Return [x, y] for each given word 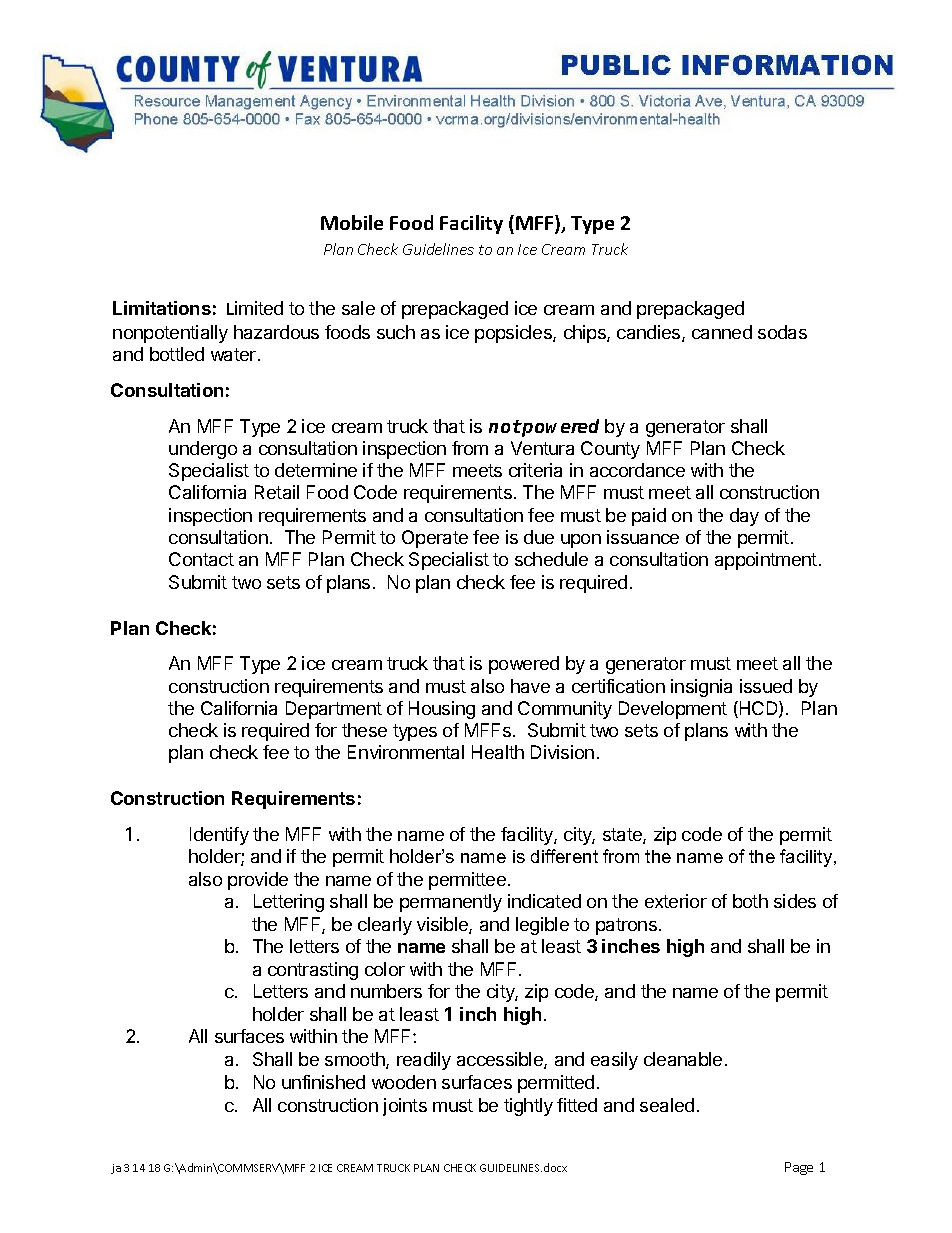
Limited [255, 308]
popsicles [514, 334]
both [750, 901]
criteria [535, 470]
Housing [442, 710]
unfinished [323, 1082]
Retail [277, 492]
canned [722, 332]
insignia [701, 688]
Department [334, 710]
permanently [451, 903]
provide [258, 881]
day [744, 517]
